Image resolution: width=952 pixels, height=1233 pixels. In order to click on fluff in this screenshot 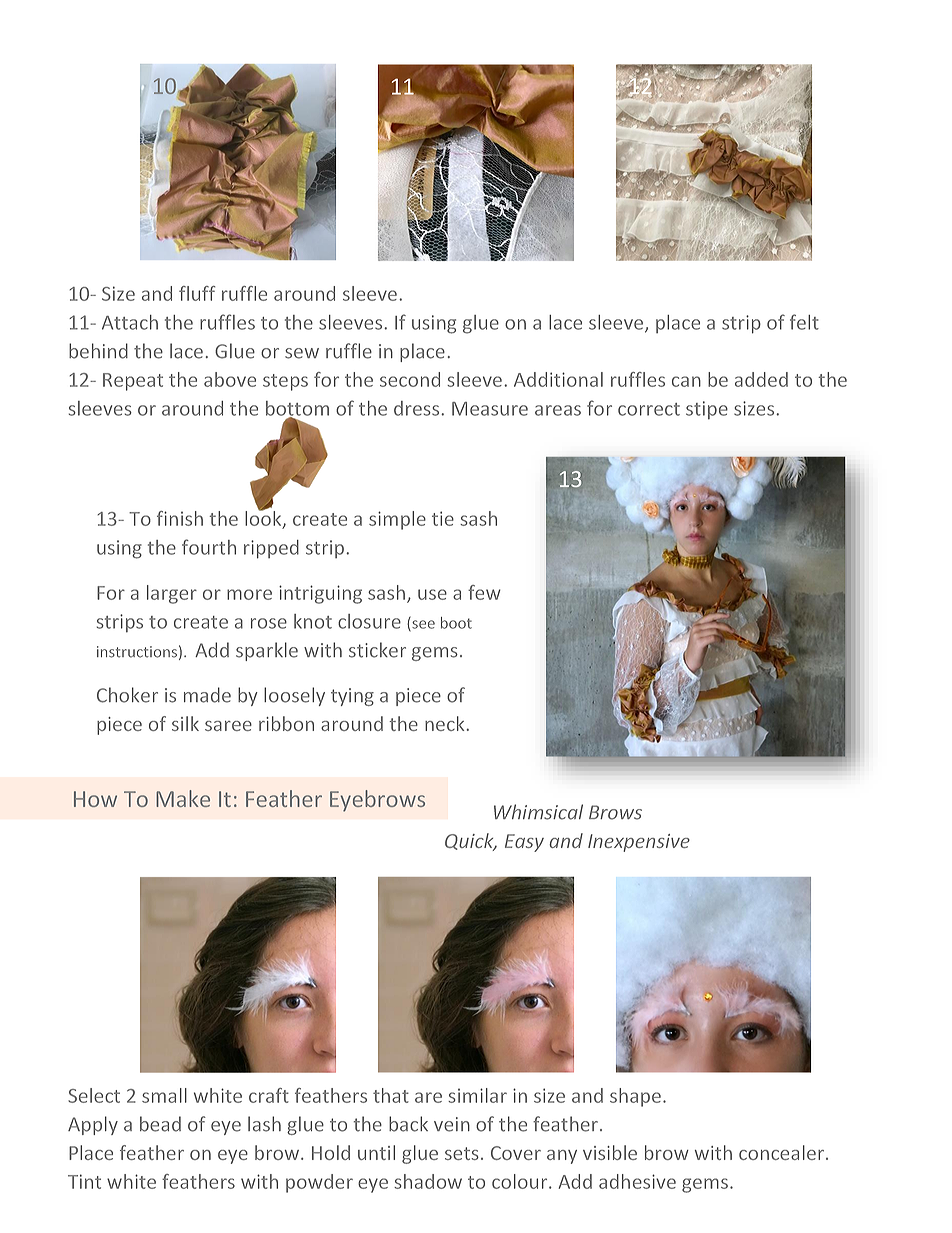, I will do `click(197, 293)`.
